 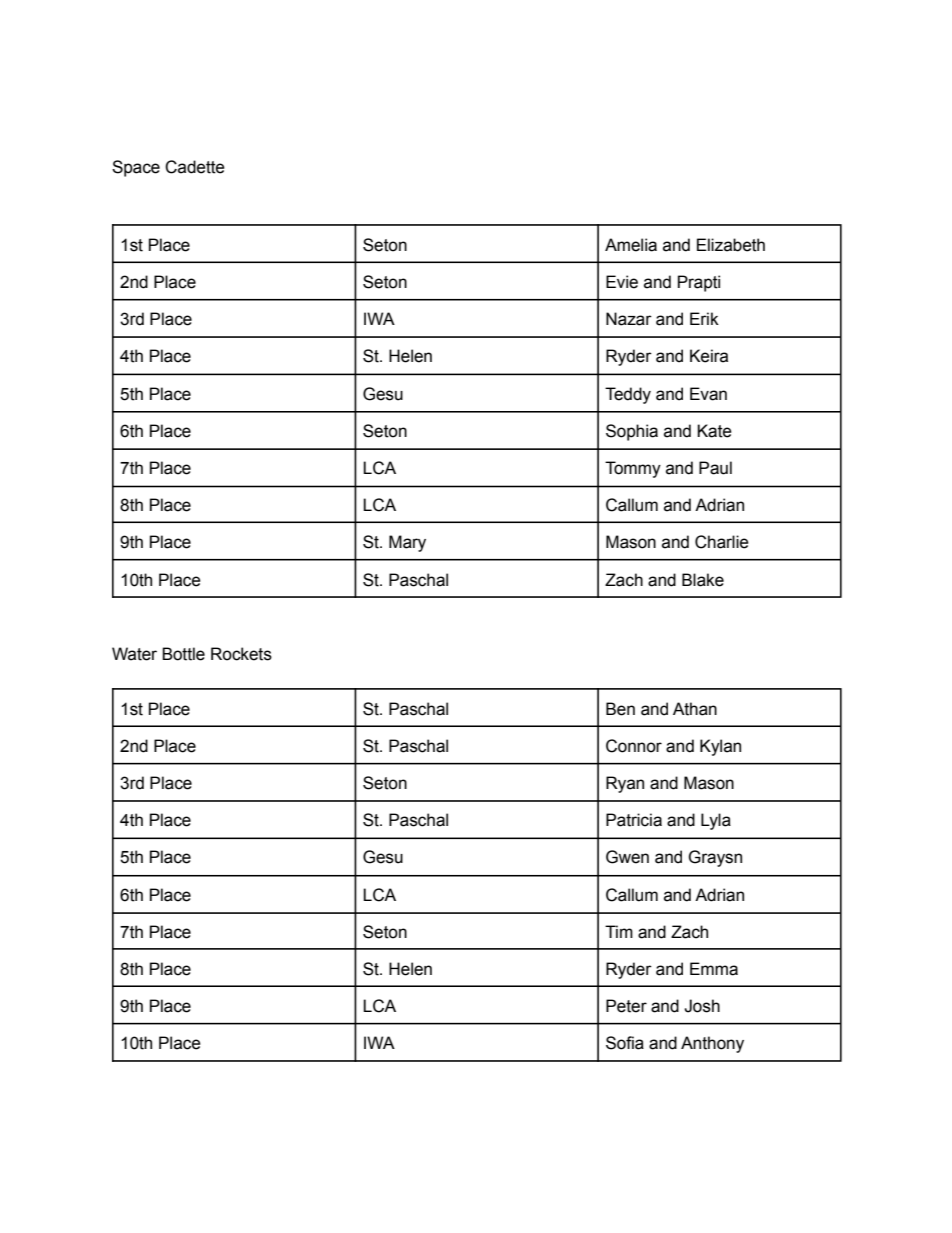 What do you see at coordinates (183, 654) in the screenshot?
I see `Bottle` at bounding box center [183, 654].
